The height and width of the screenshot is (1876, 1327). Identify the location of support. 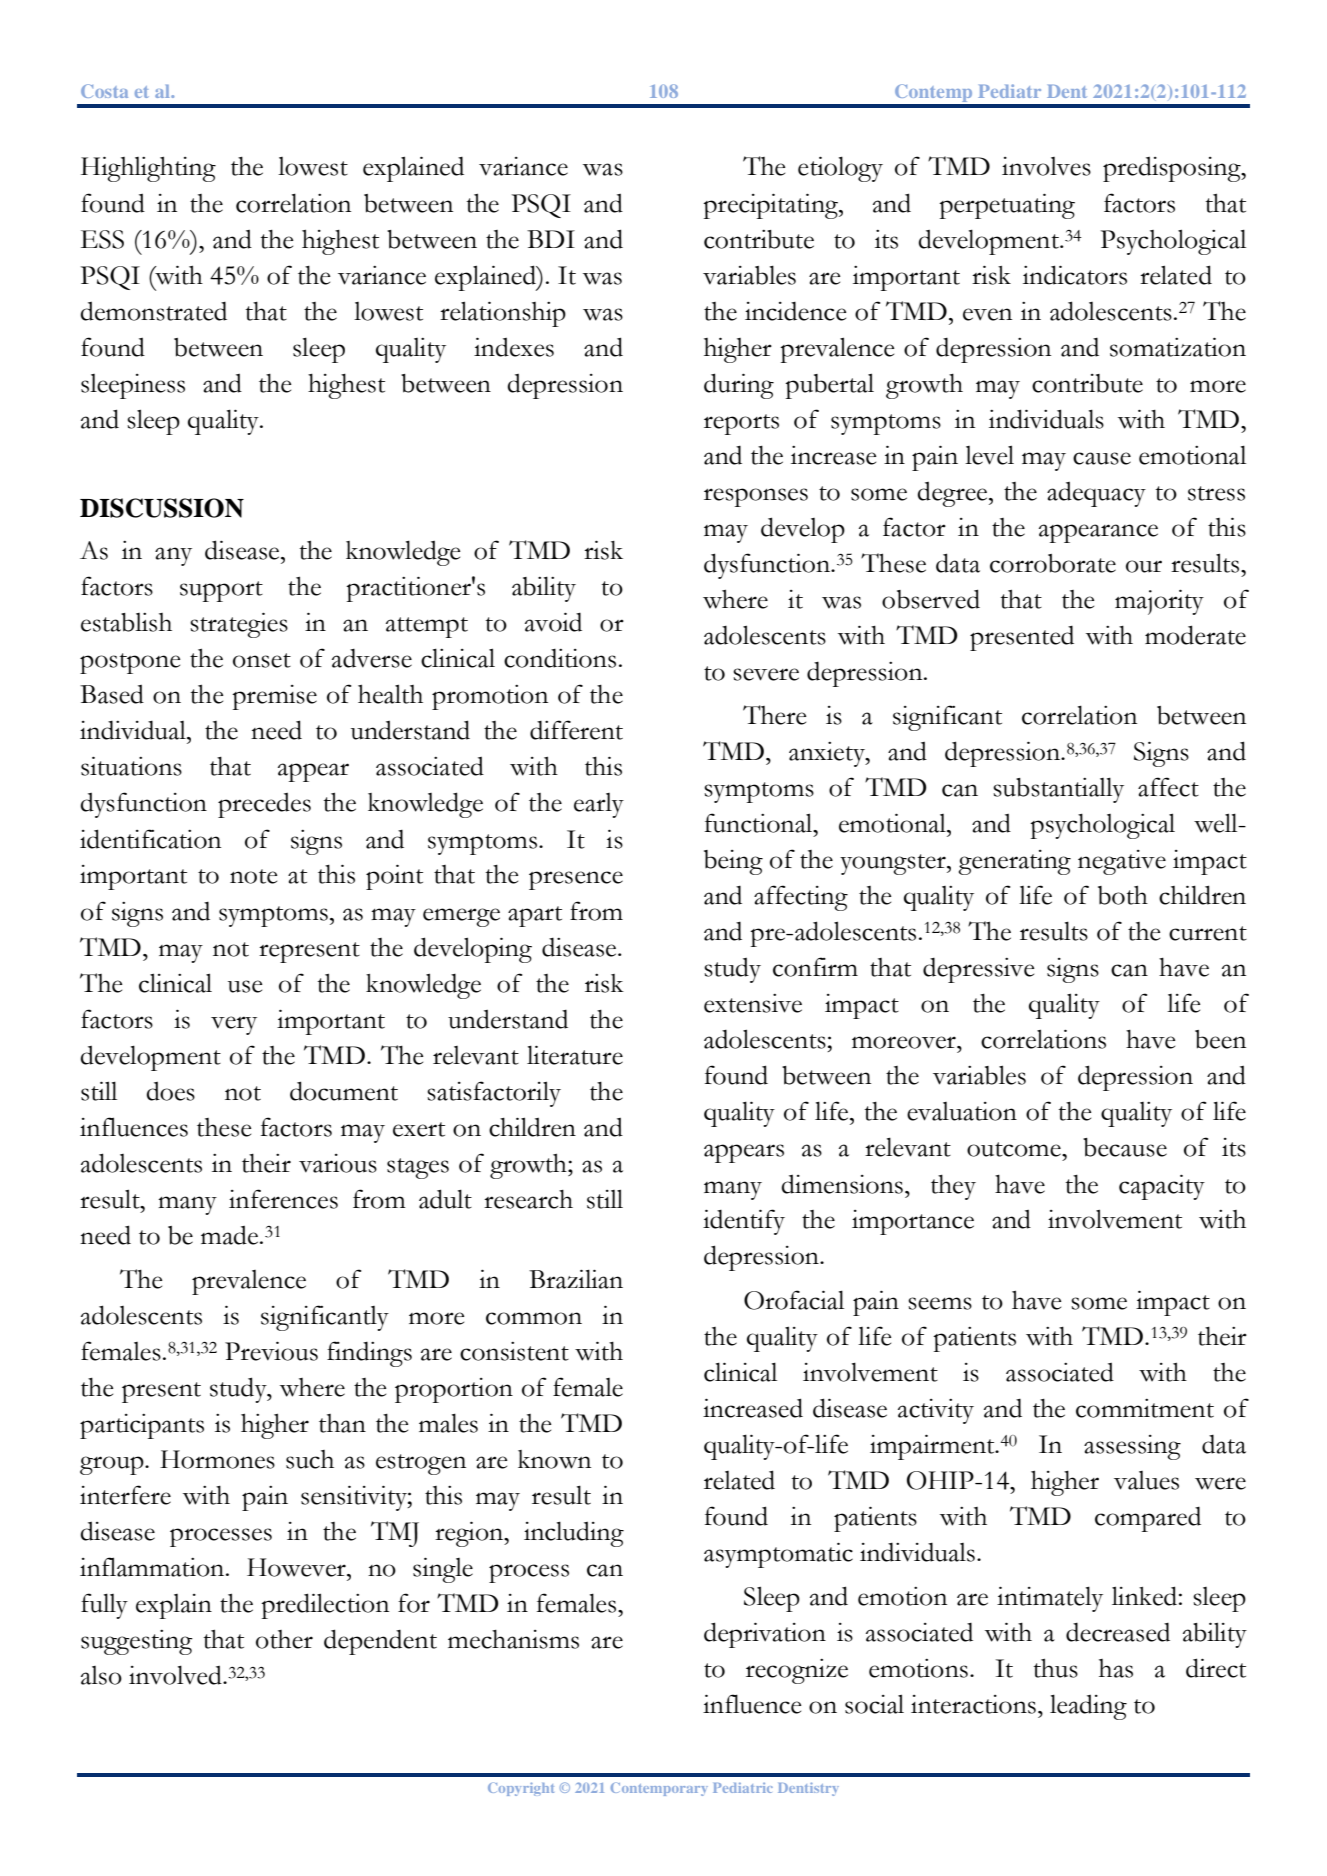
(221, 591).
